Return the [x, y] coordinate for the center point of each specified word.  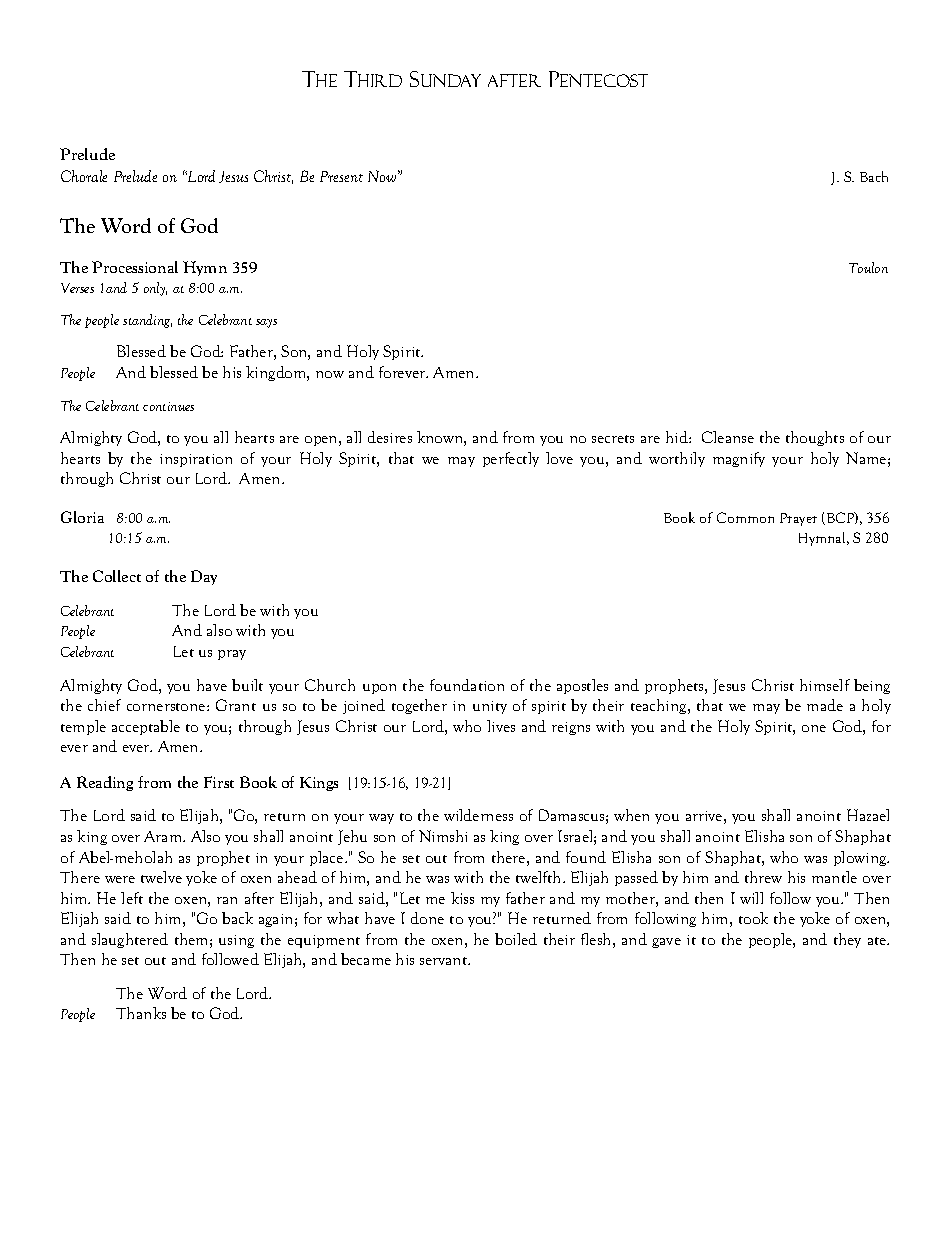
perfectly [511, 459]
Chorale [84, 176]
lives [501, 726]
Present [341, 176]
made [825, 705]
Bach [874, 176]
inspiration [196, 460]
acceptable [146, 727]
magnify [739, 459]
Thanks [141, 1013]
